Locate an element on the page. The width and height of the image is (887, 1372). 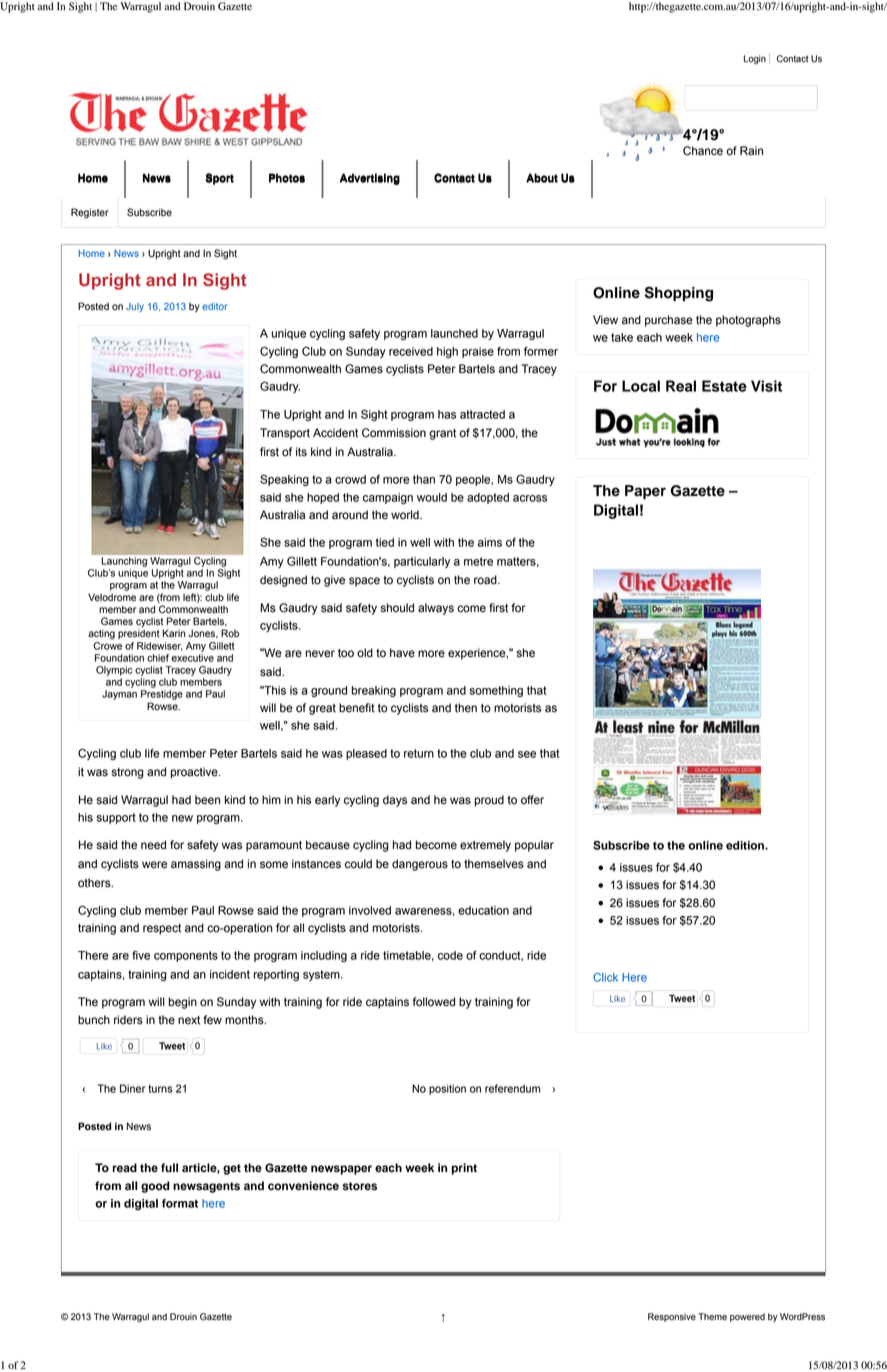
see is located at coordinates (527, 754).
